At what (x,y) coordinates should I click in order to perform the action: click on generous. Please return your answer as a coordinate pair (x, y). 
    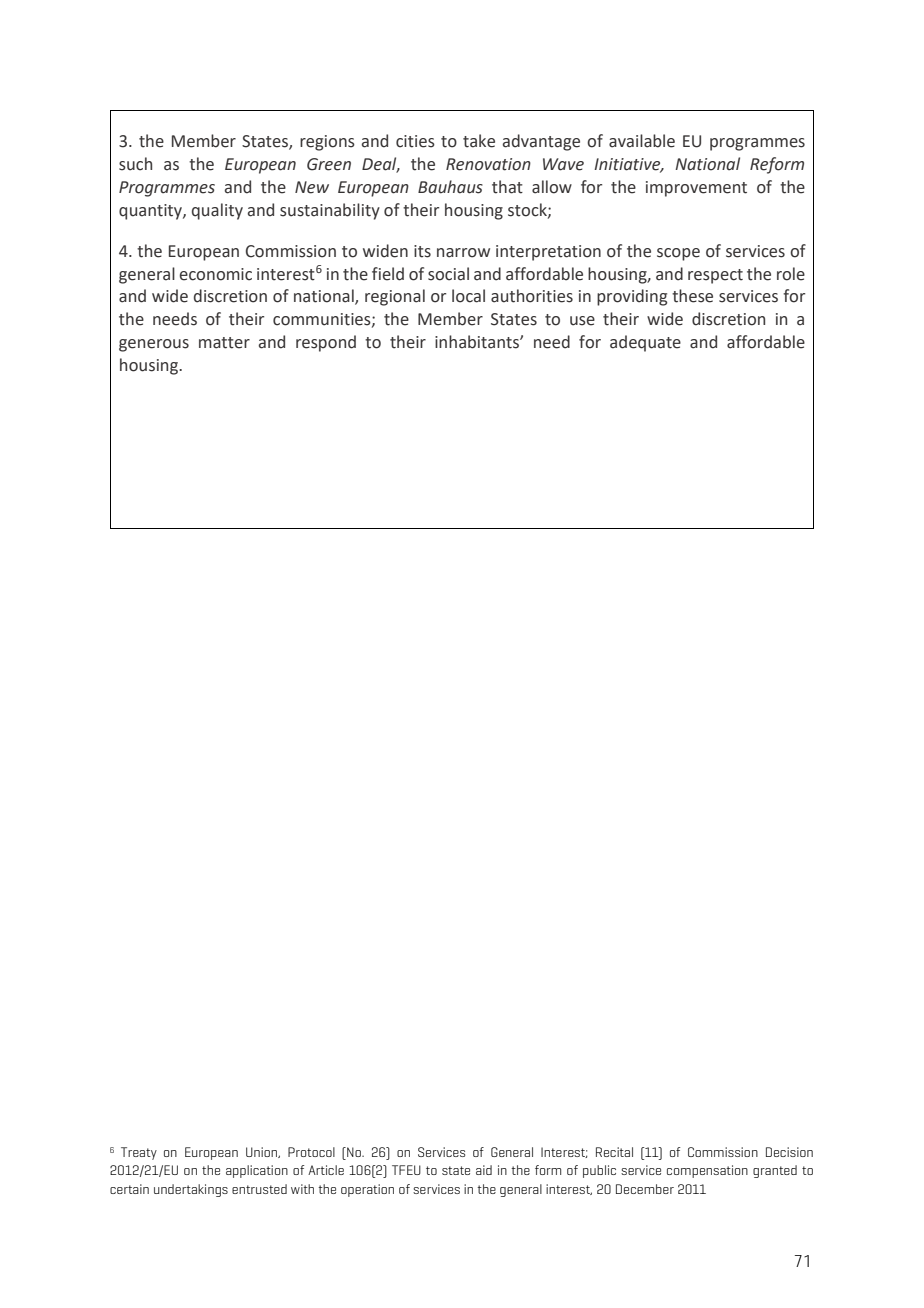
    Looking at the image, I should click on (154, 345).
